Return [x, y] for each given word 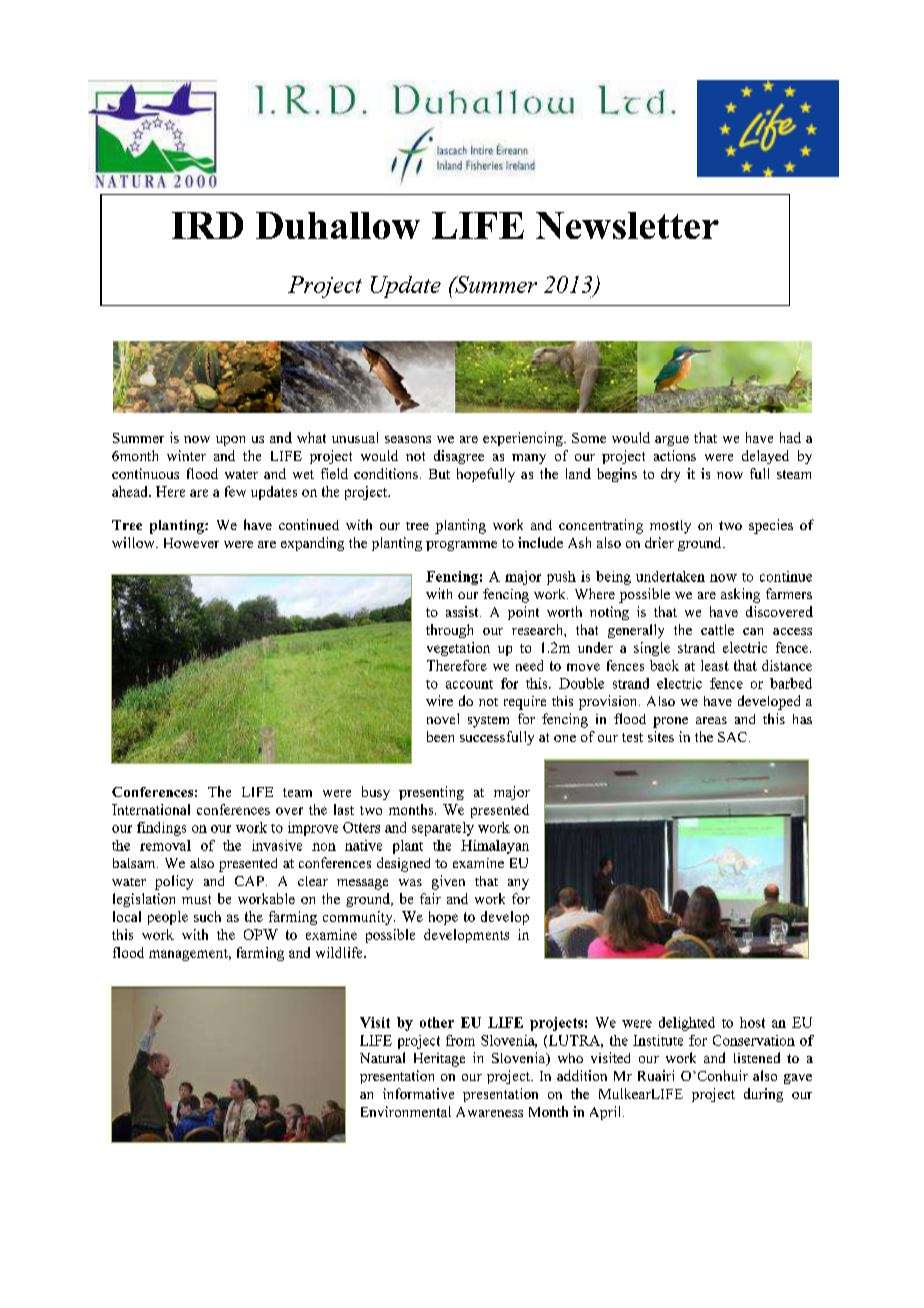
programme [461, 546]
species [771, 526]
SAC [732, 737]
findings [161, 829]
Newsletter [627, 225]
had [790, 437]
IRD [207, 225]
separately [443, 829]
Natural [382, 1057]
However [191, 543]
